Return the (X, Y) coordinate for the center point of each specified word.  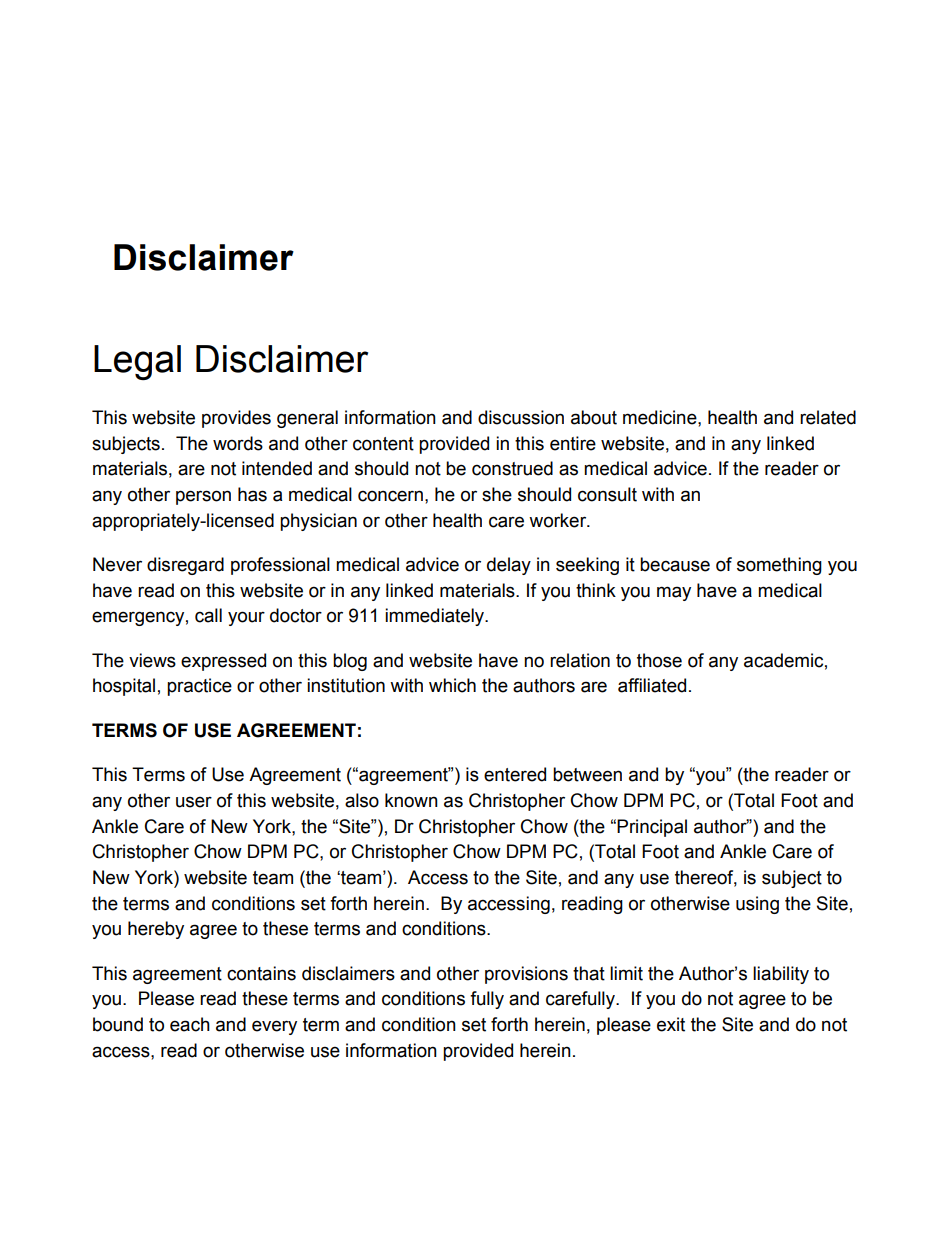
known (411, 800)
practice (199, 687)
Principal (652, 828)
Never (117, 564)
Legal (137, 362)
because (675, 564)
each (190, 1024)
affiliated (652, 685)
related (828, 417)
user (194, 802)
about (594, 417)
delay (509, 566)
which (452, 685)
